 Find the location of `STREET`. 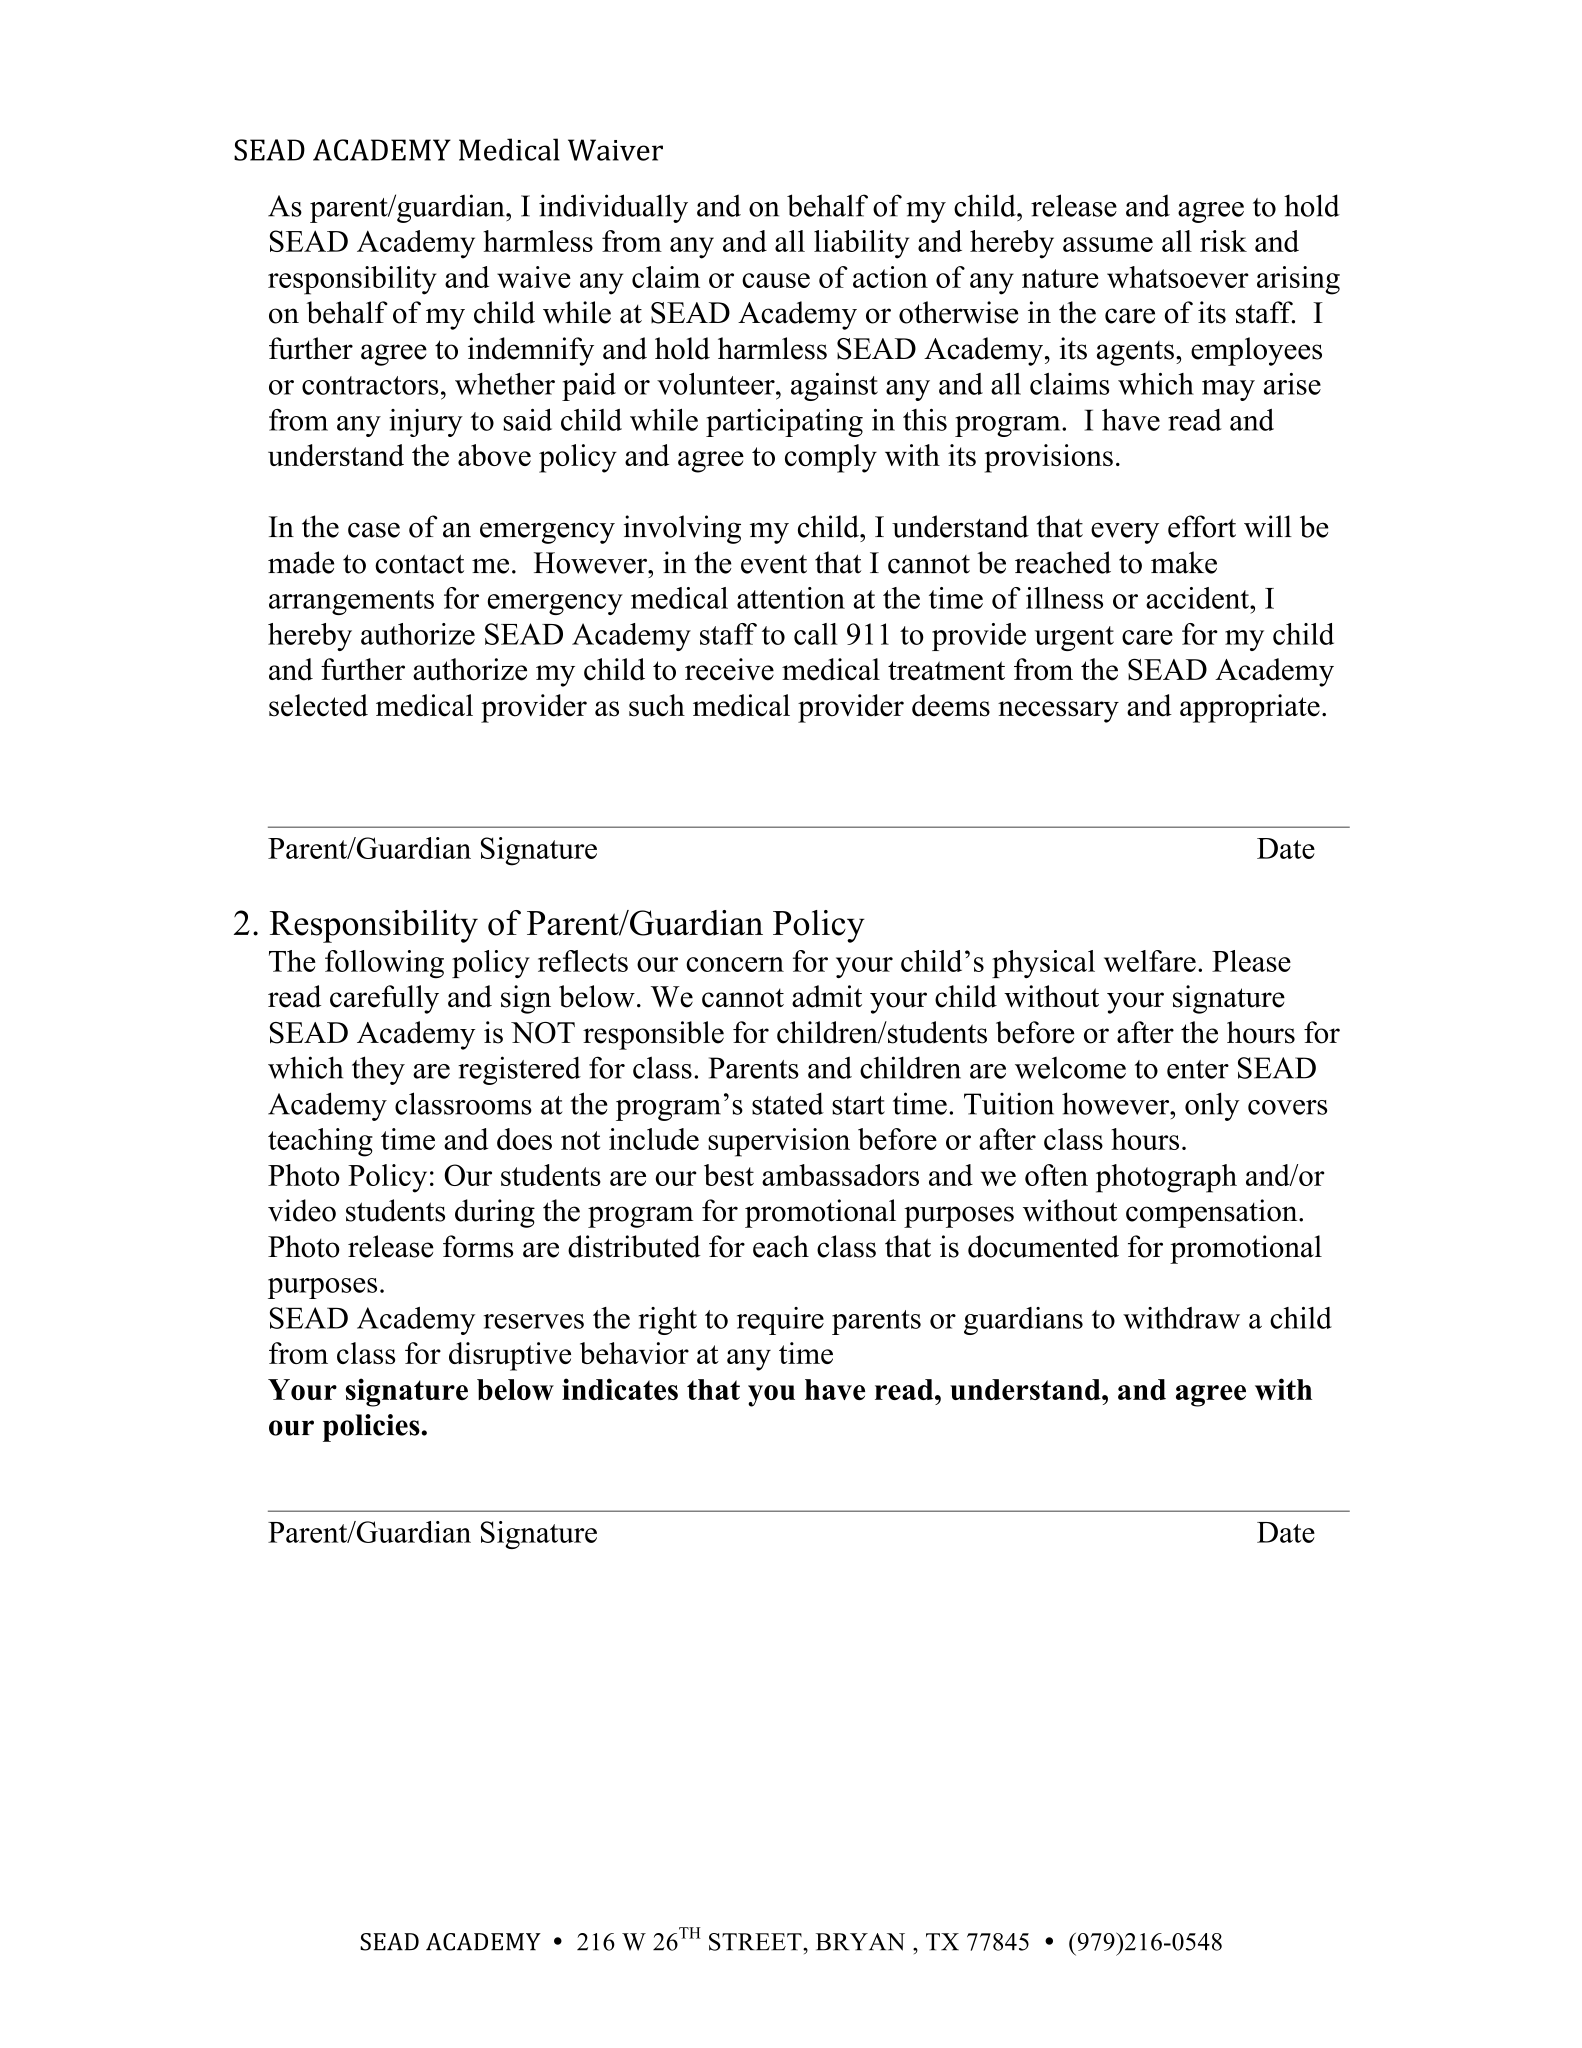

STREET is located at coordinates (756, 1942).
